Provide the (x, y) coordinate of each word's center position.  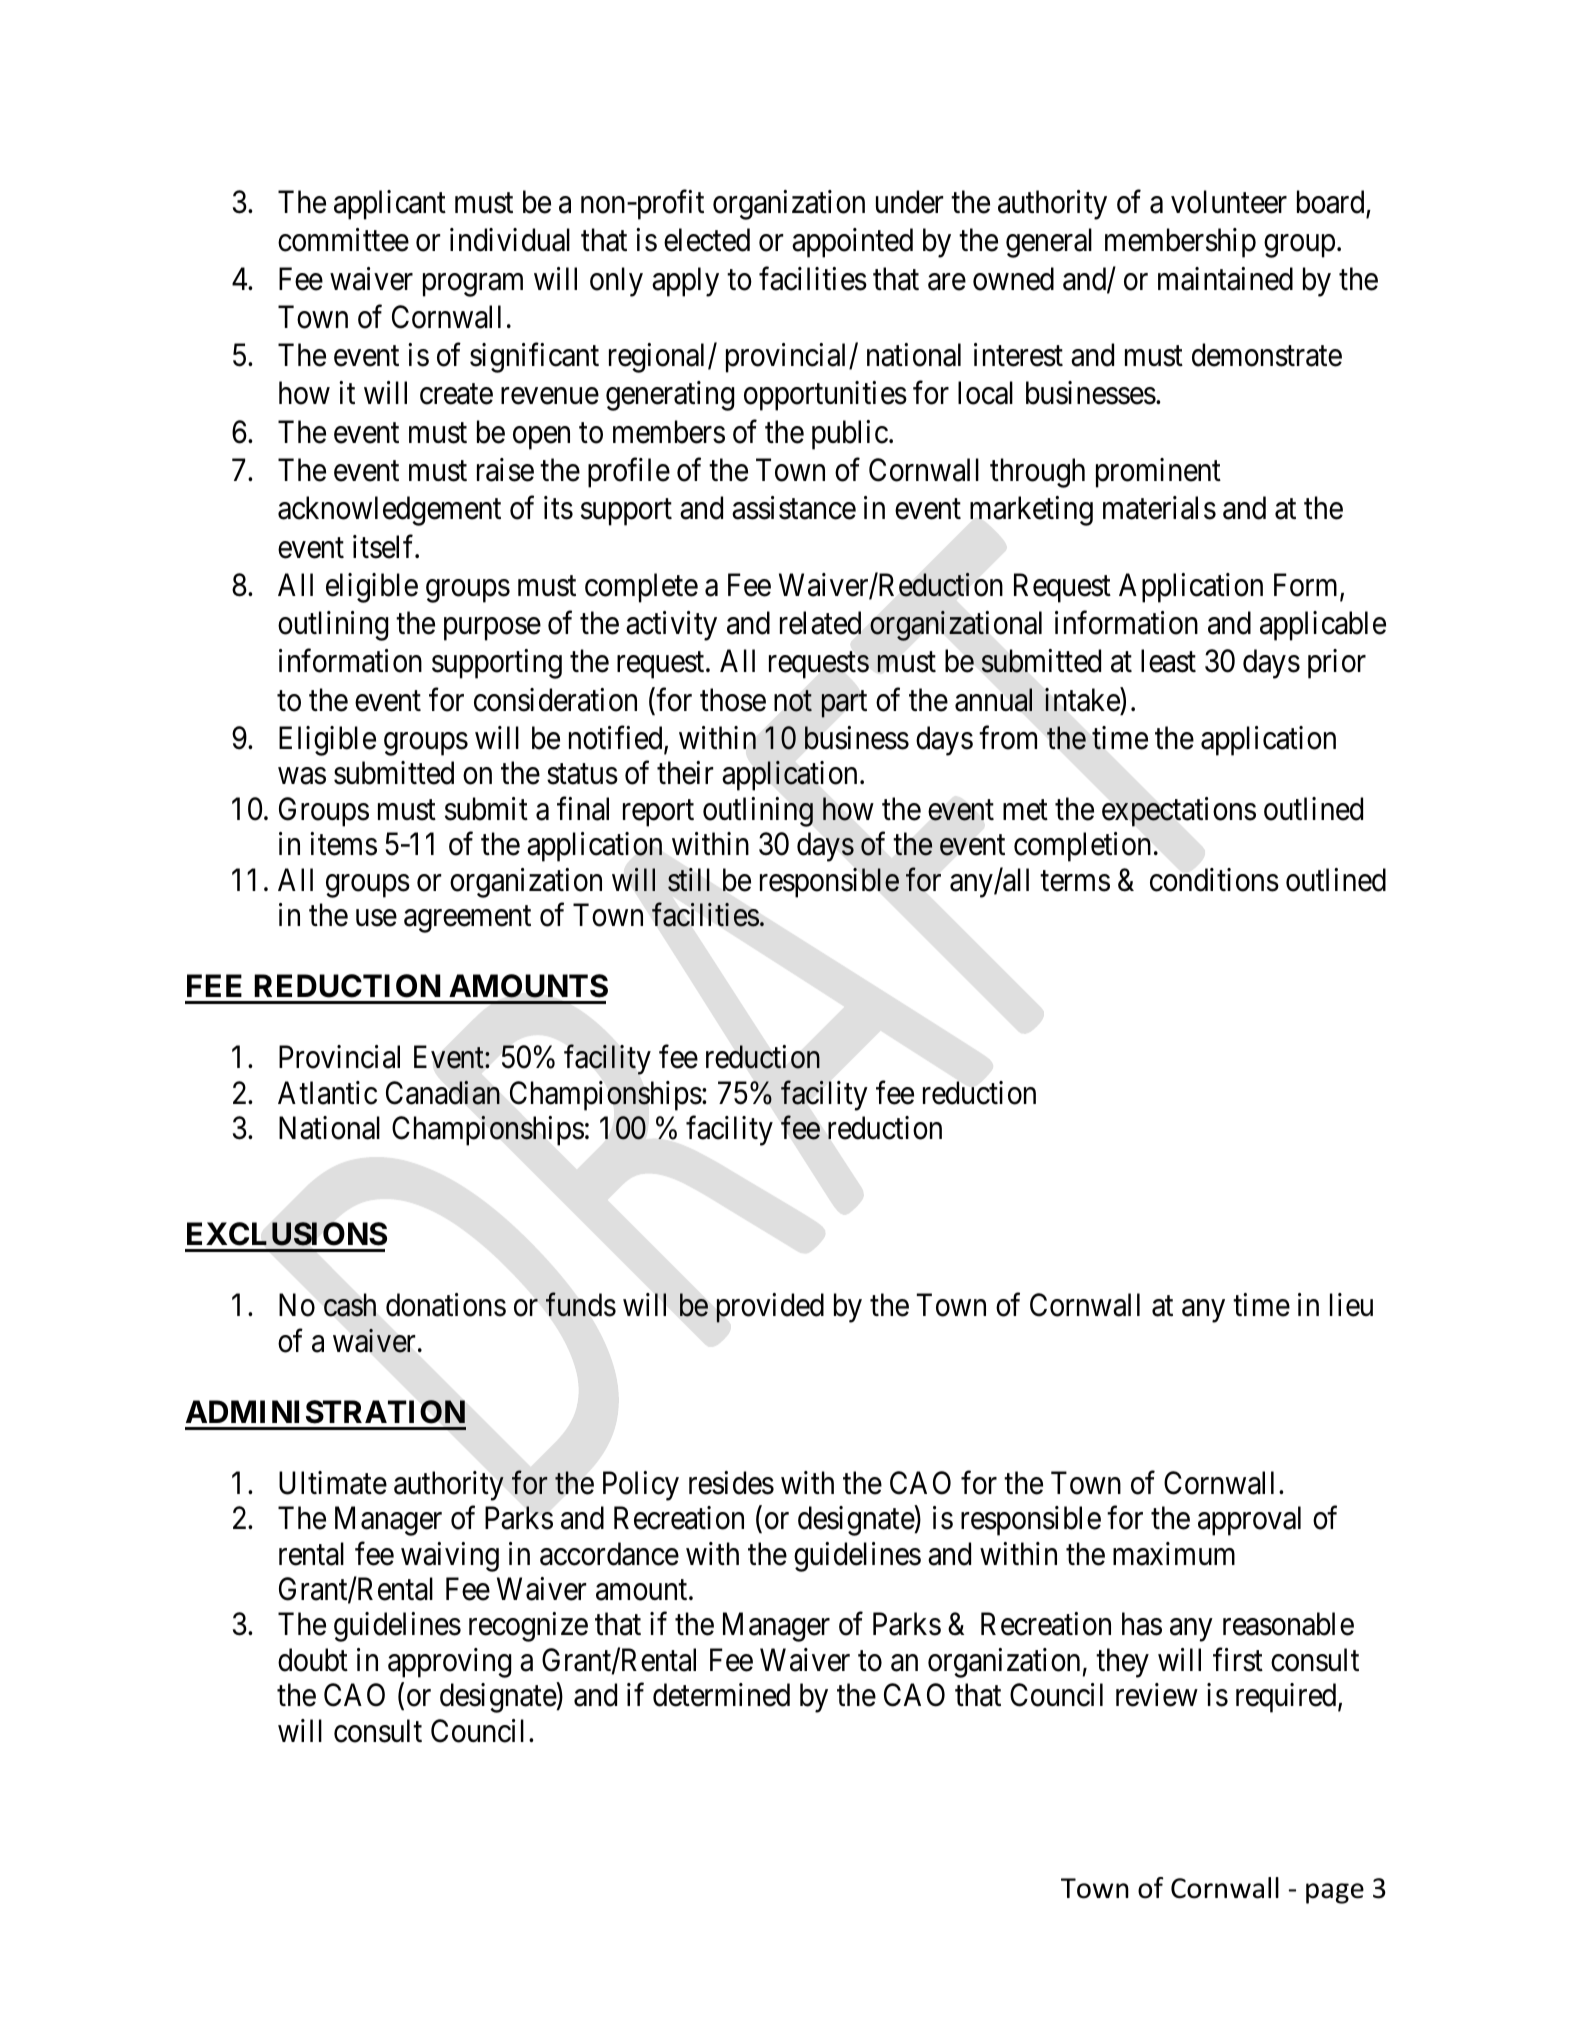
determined (721, 1695)
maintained (1225, 279)
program (473, 285)
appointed (852, 243)
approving (449, 1663)
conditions (1214, 880)
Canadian (443, 1092)
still (689, 880)
